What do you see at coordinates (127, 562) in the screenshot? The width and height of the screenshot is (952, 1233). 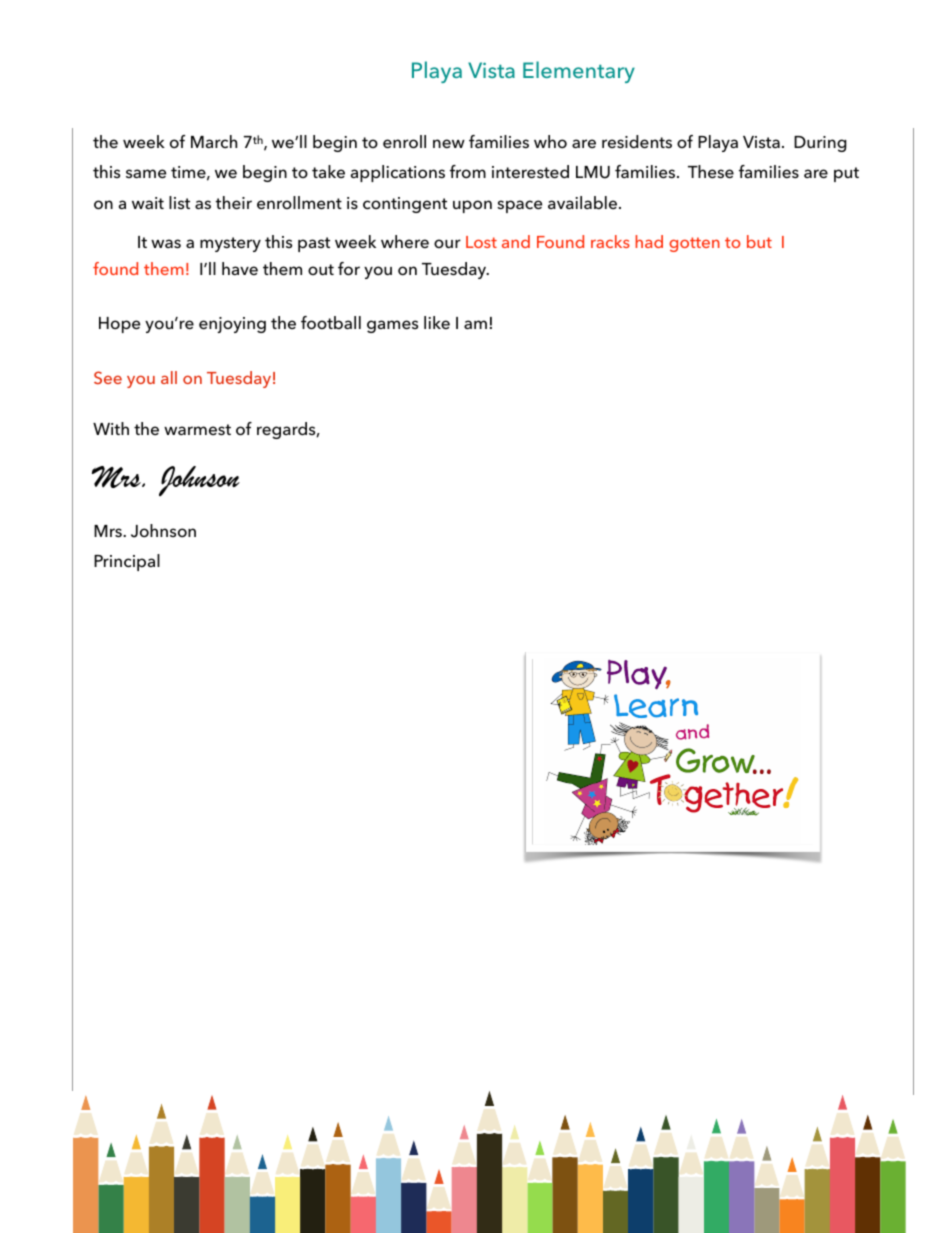 I see `Principal` at bounding box center [127, 562].
